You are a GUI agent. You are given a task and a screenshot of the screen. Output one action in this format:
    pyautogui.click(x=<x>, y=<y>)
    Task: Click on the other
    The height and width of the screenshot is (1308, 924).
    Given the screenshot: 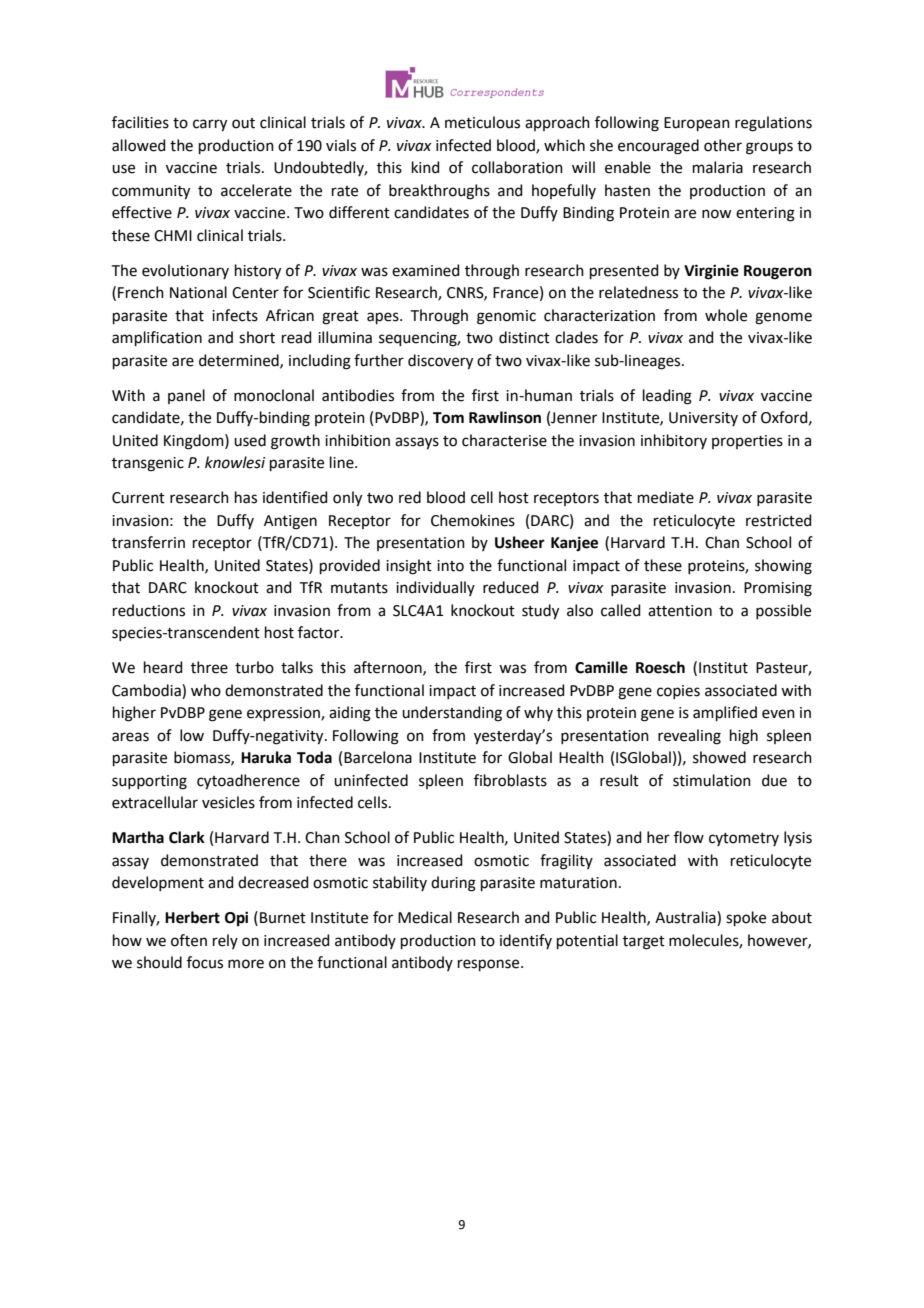 What is the action you would take?
    pyautogui.click(x=723, y=145)
